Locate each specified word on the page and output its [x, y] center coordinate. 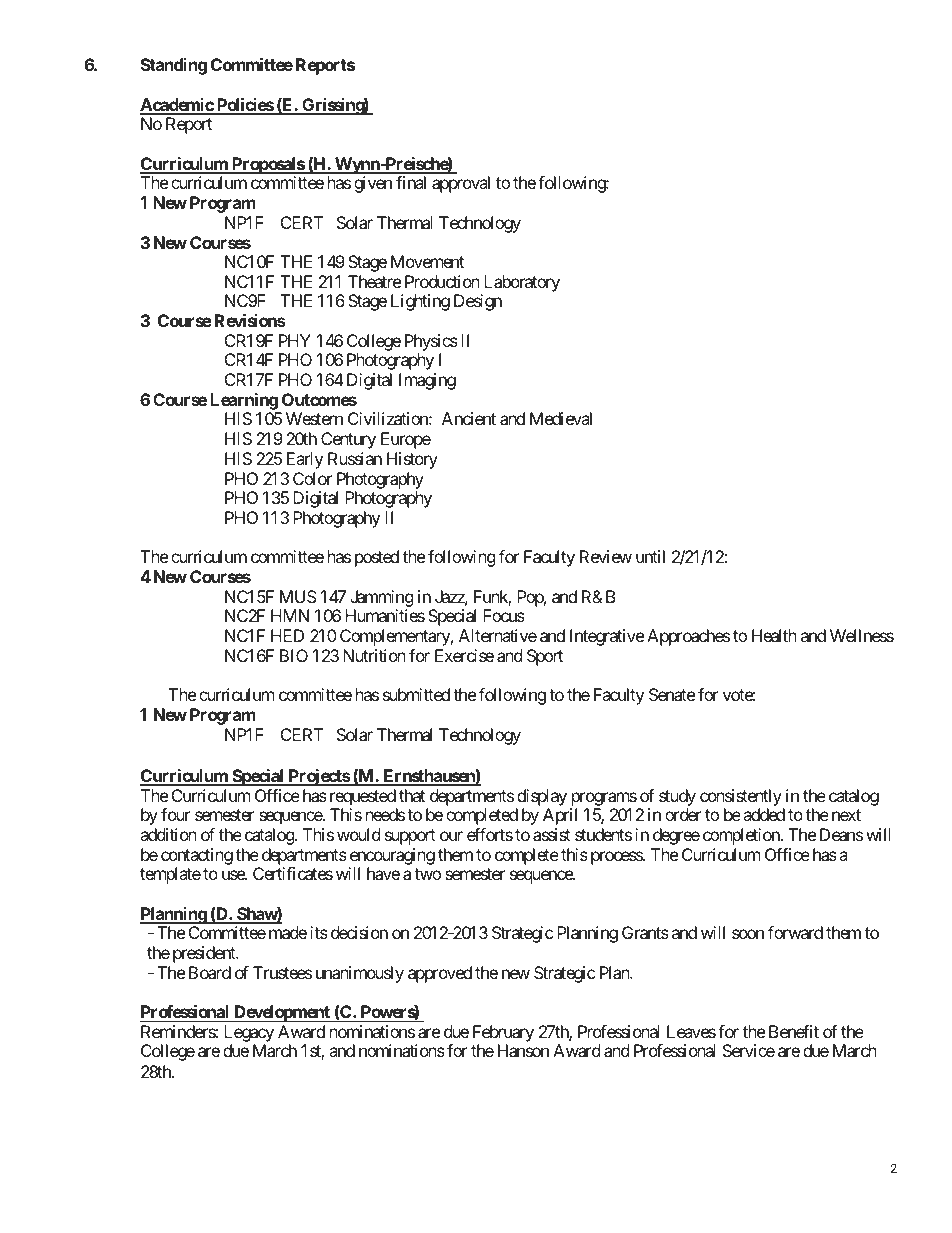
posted [377, 558]
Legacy [249, 1035]
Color [312, 478]
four [175, 814]
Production [442, 281]
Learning [244, 403]
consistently [741, 797]
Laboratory [522, 283]
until [650, 556]
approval [461, 184]
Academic [177, 106]
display [542, 797]
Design [478, 302]
